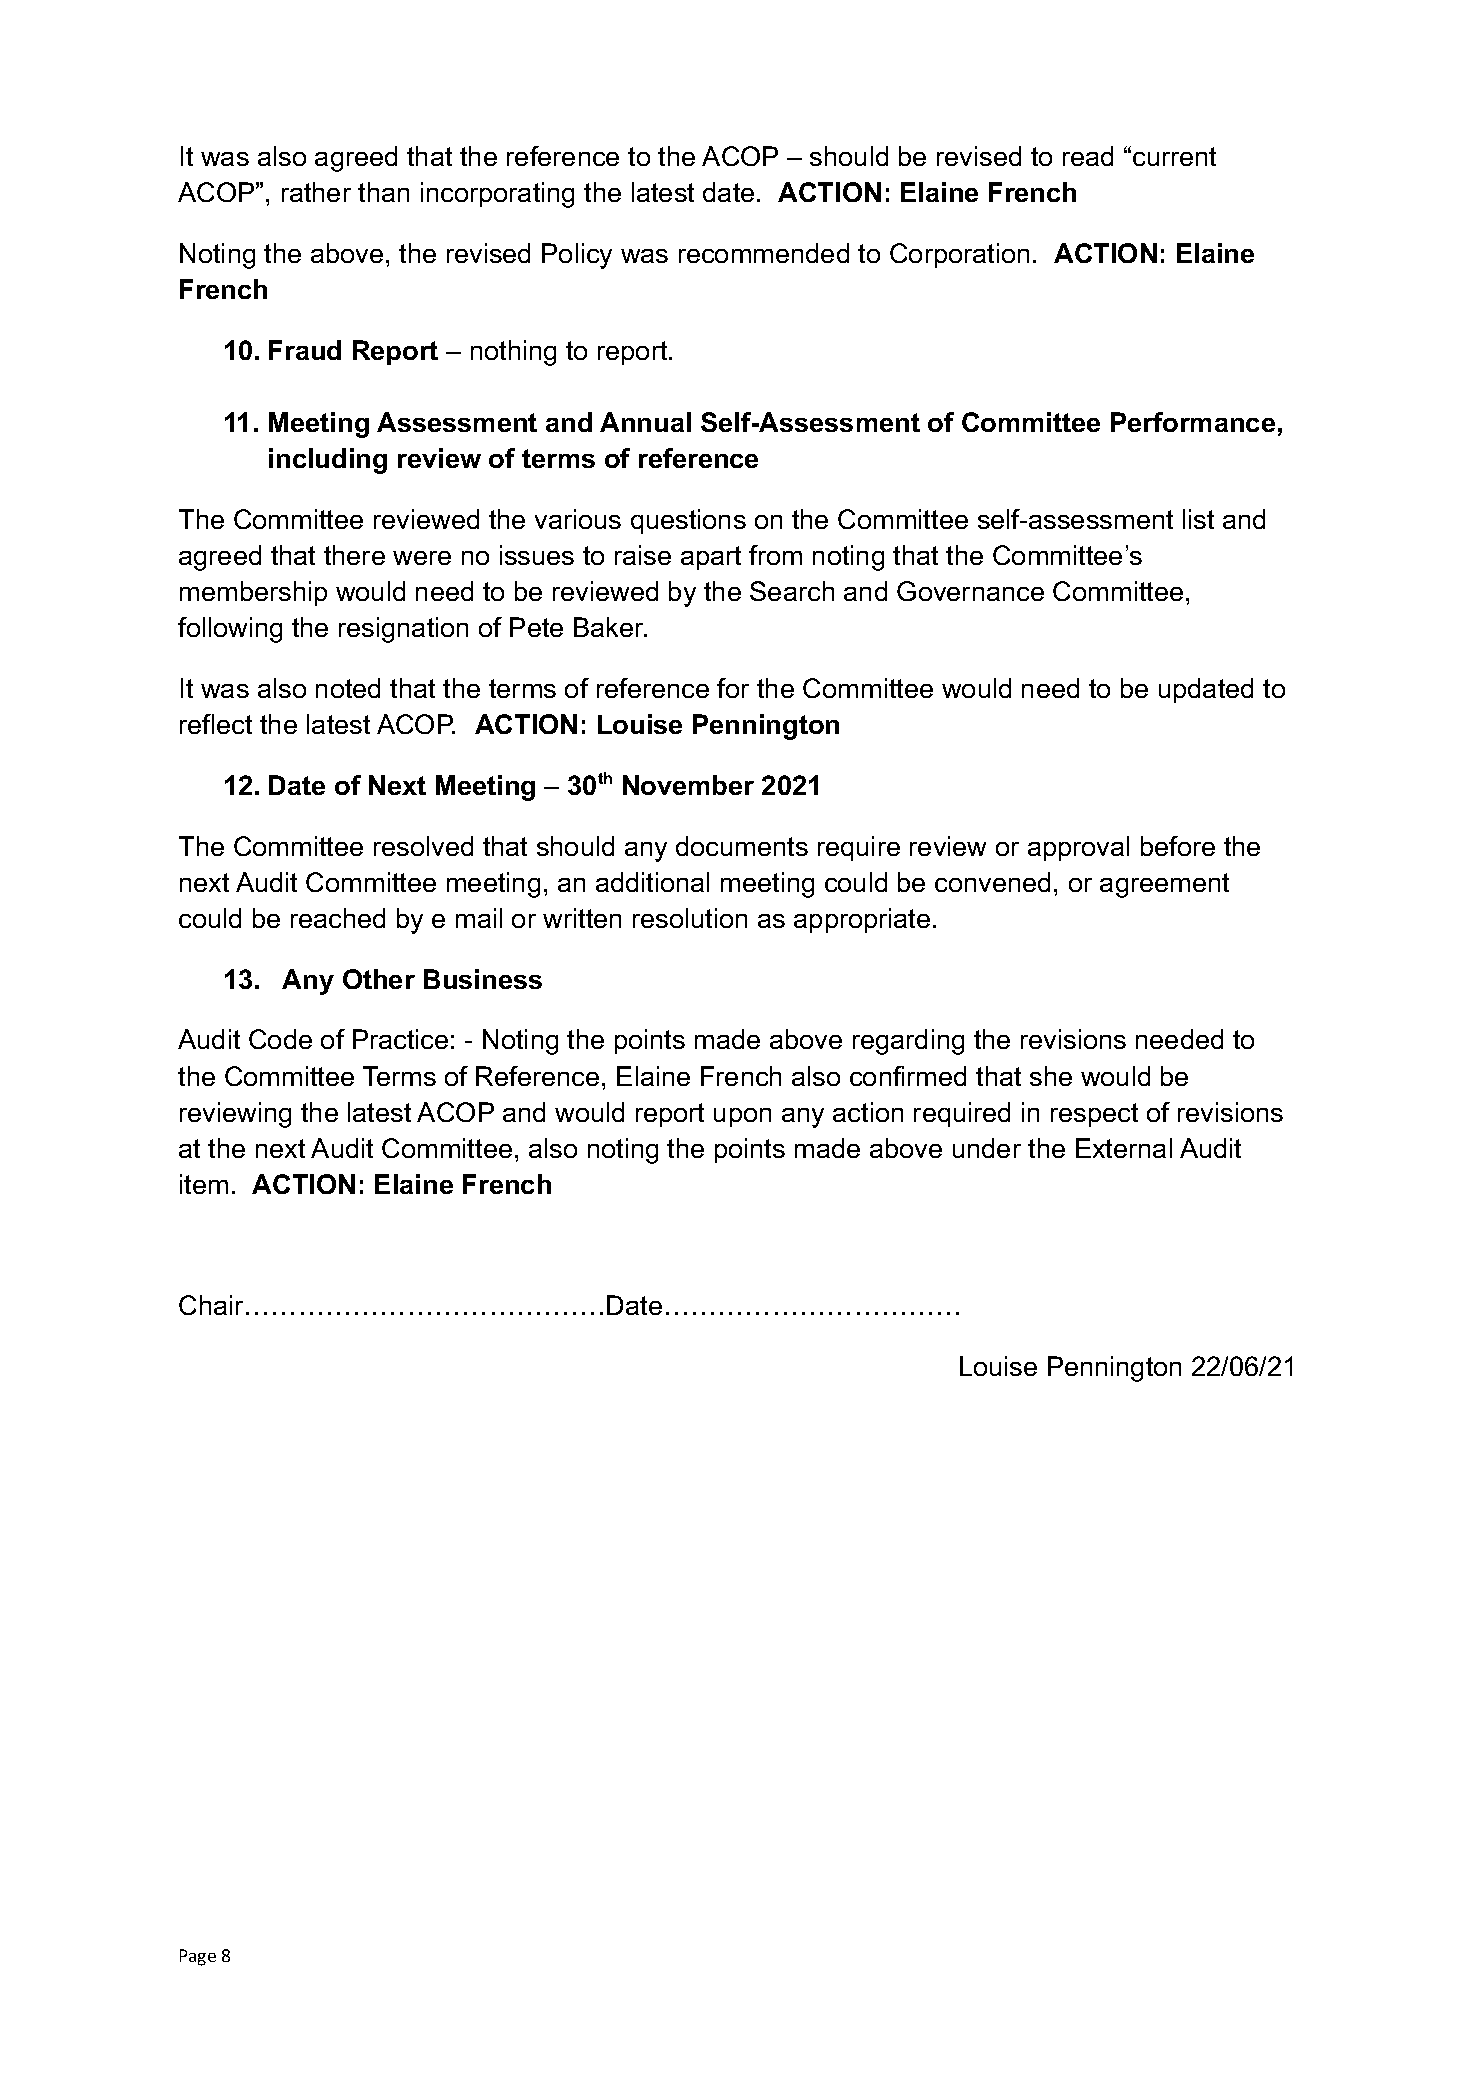  What do you see at coordinates (1124, 1148) in the screenshot?
I see `External` at bounding box center [1124, 1148].
